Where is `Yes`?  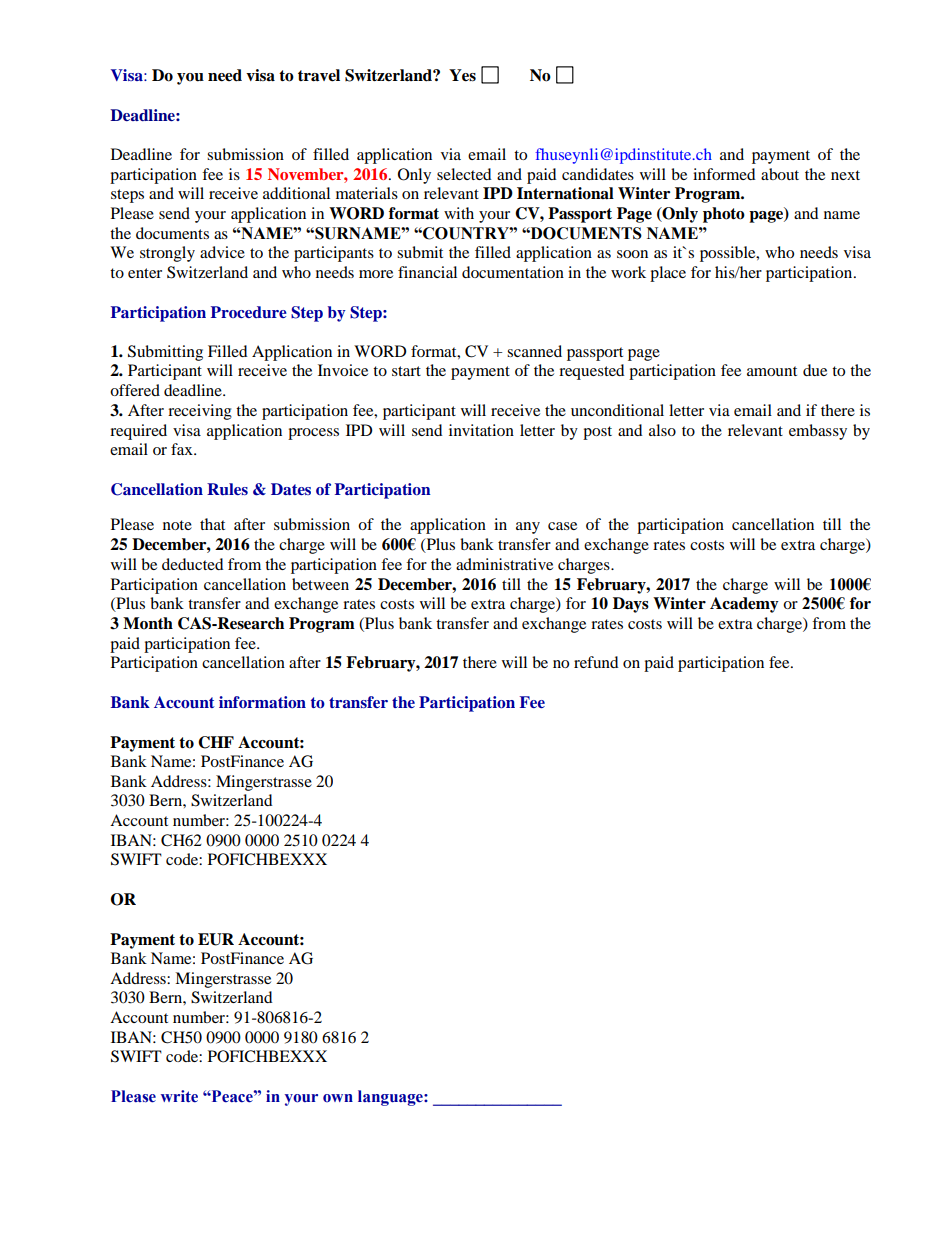 Yes is located at coordinates (462, 75).
